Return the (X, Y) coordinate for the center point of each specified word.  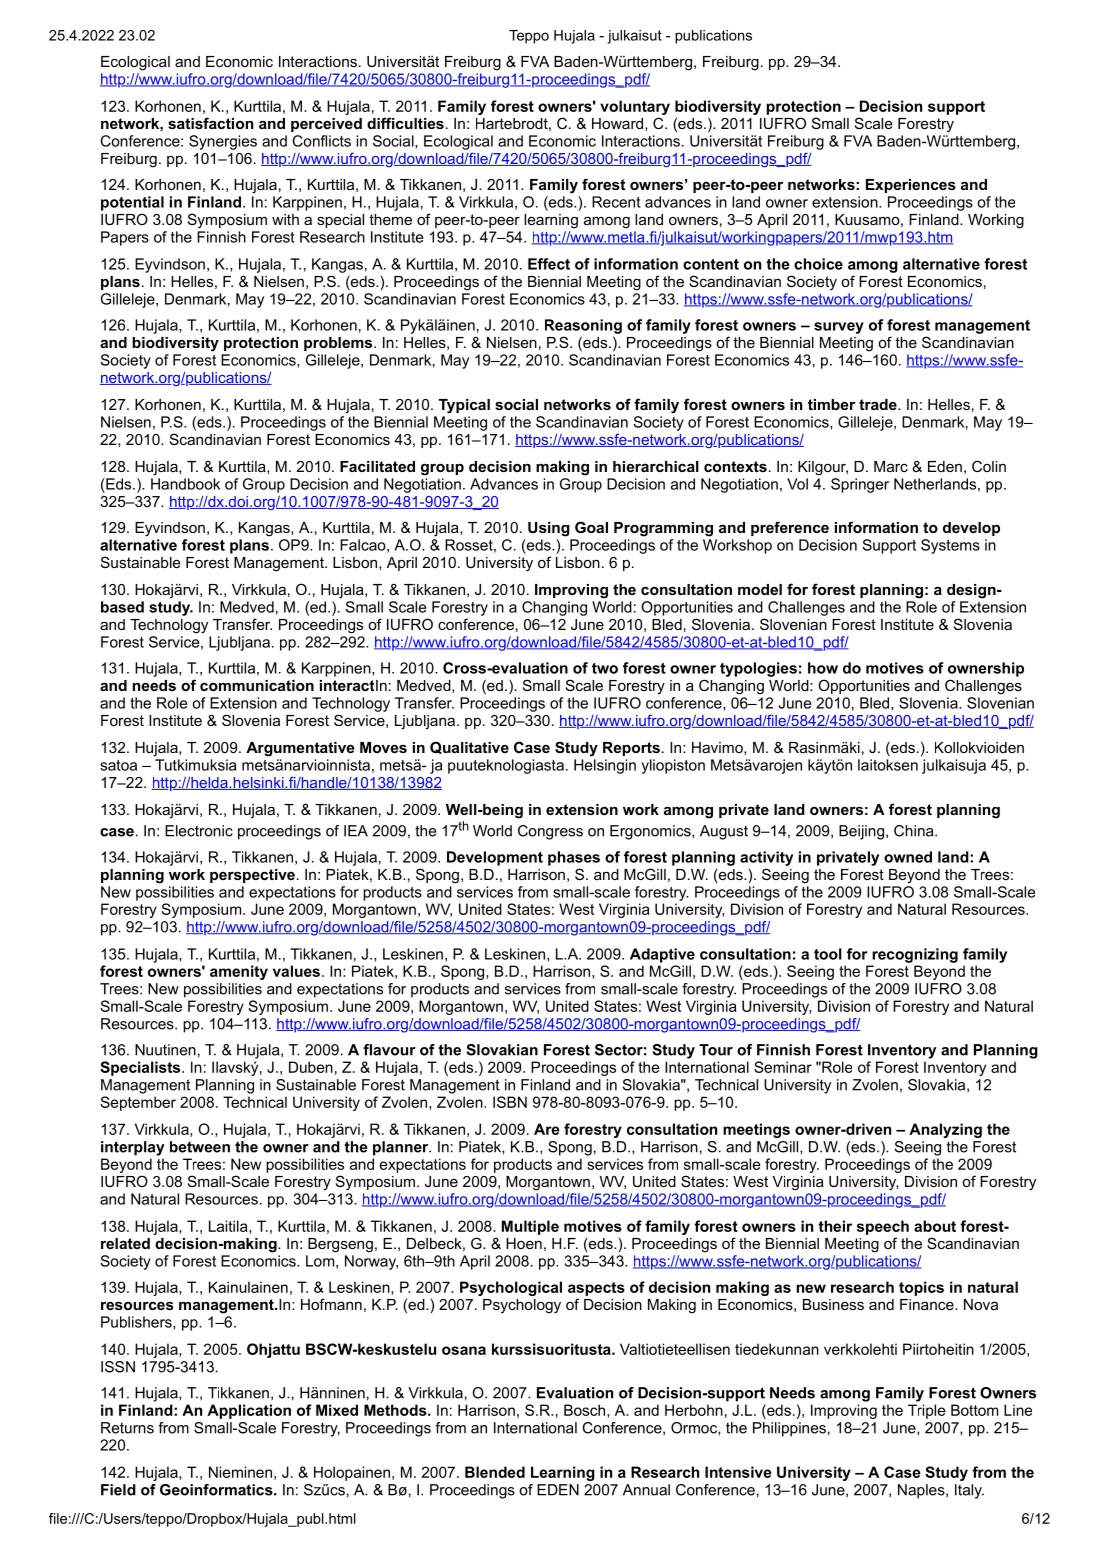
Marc (891, 466)
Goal (591, 527)
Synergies (223, 142)
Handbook (185, 484)
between (200, 1147)
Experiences (911, 186)
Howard (617, 123)
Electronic (199, 831)
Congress (550, 832)
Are (547, 1129)
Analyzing (945, 1130)
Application (249, 1411)
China (915, 831)
